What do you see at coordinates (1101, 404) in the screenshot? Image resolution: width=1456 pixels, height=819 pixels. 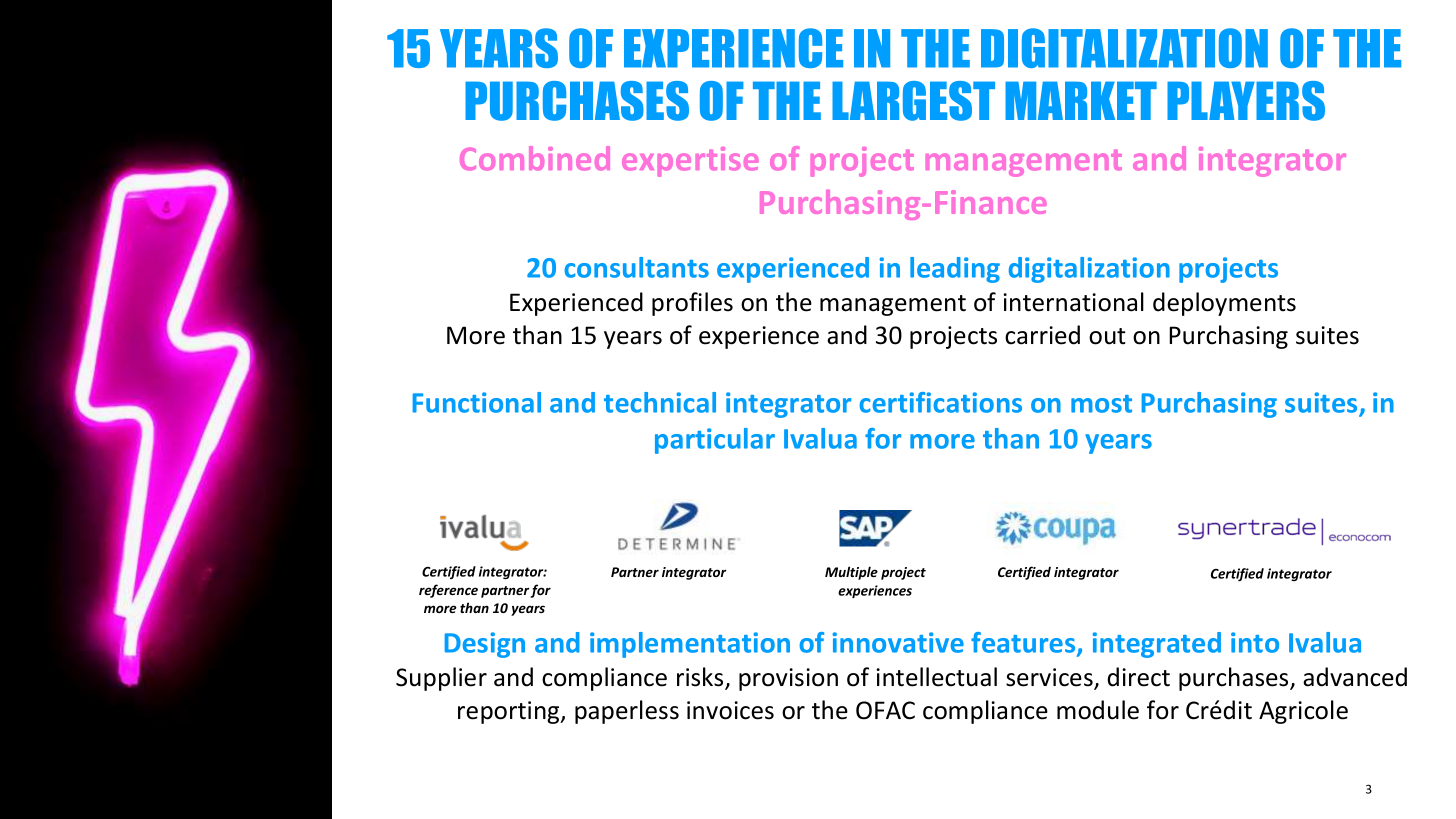 I see `most` at bounding box center [1101, 404].
